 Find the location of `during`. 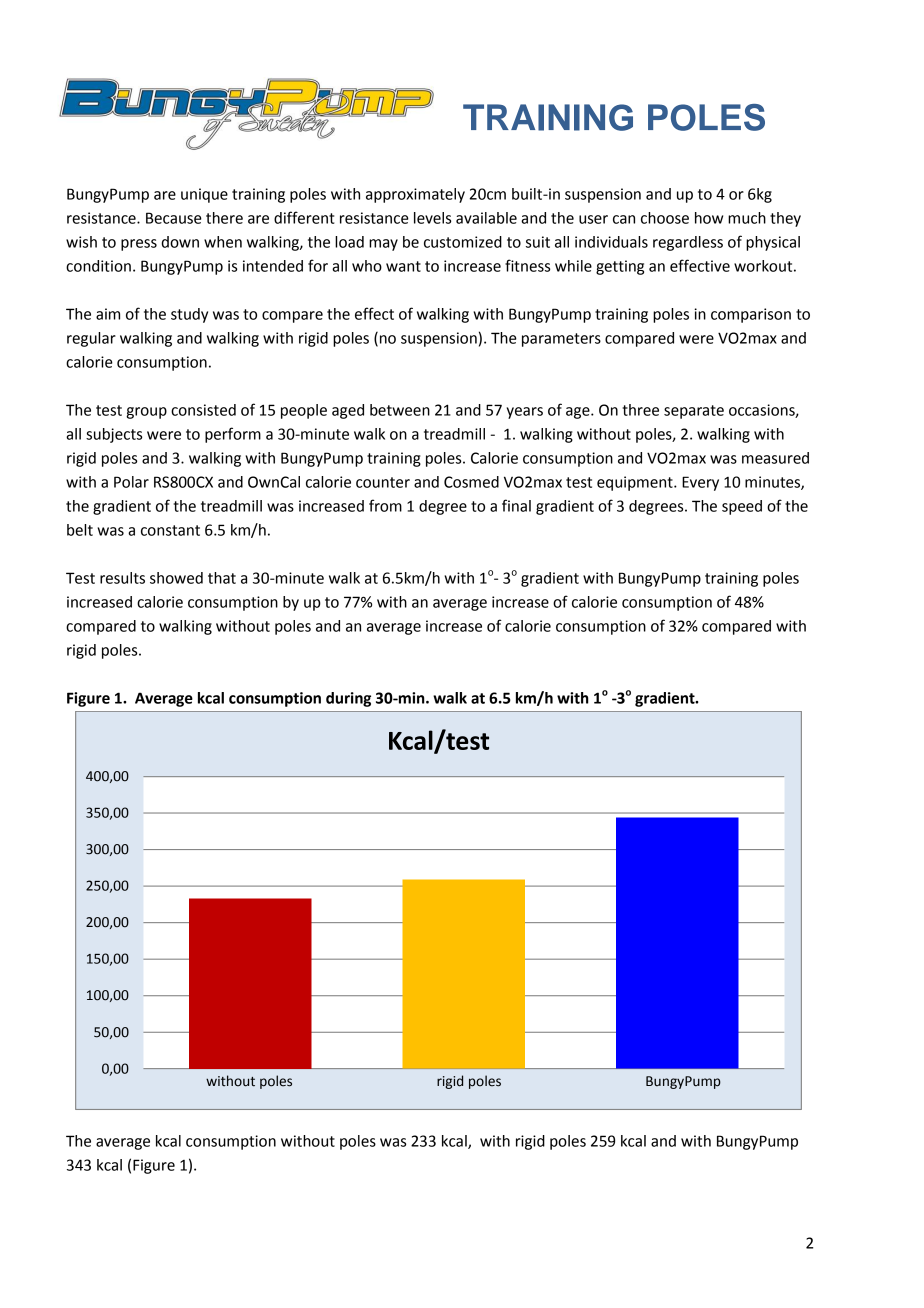

during is located at coordinates (348, 699).
